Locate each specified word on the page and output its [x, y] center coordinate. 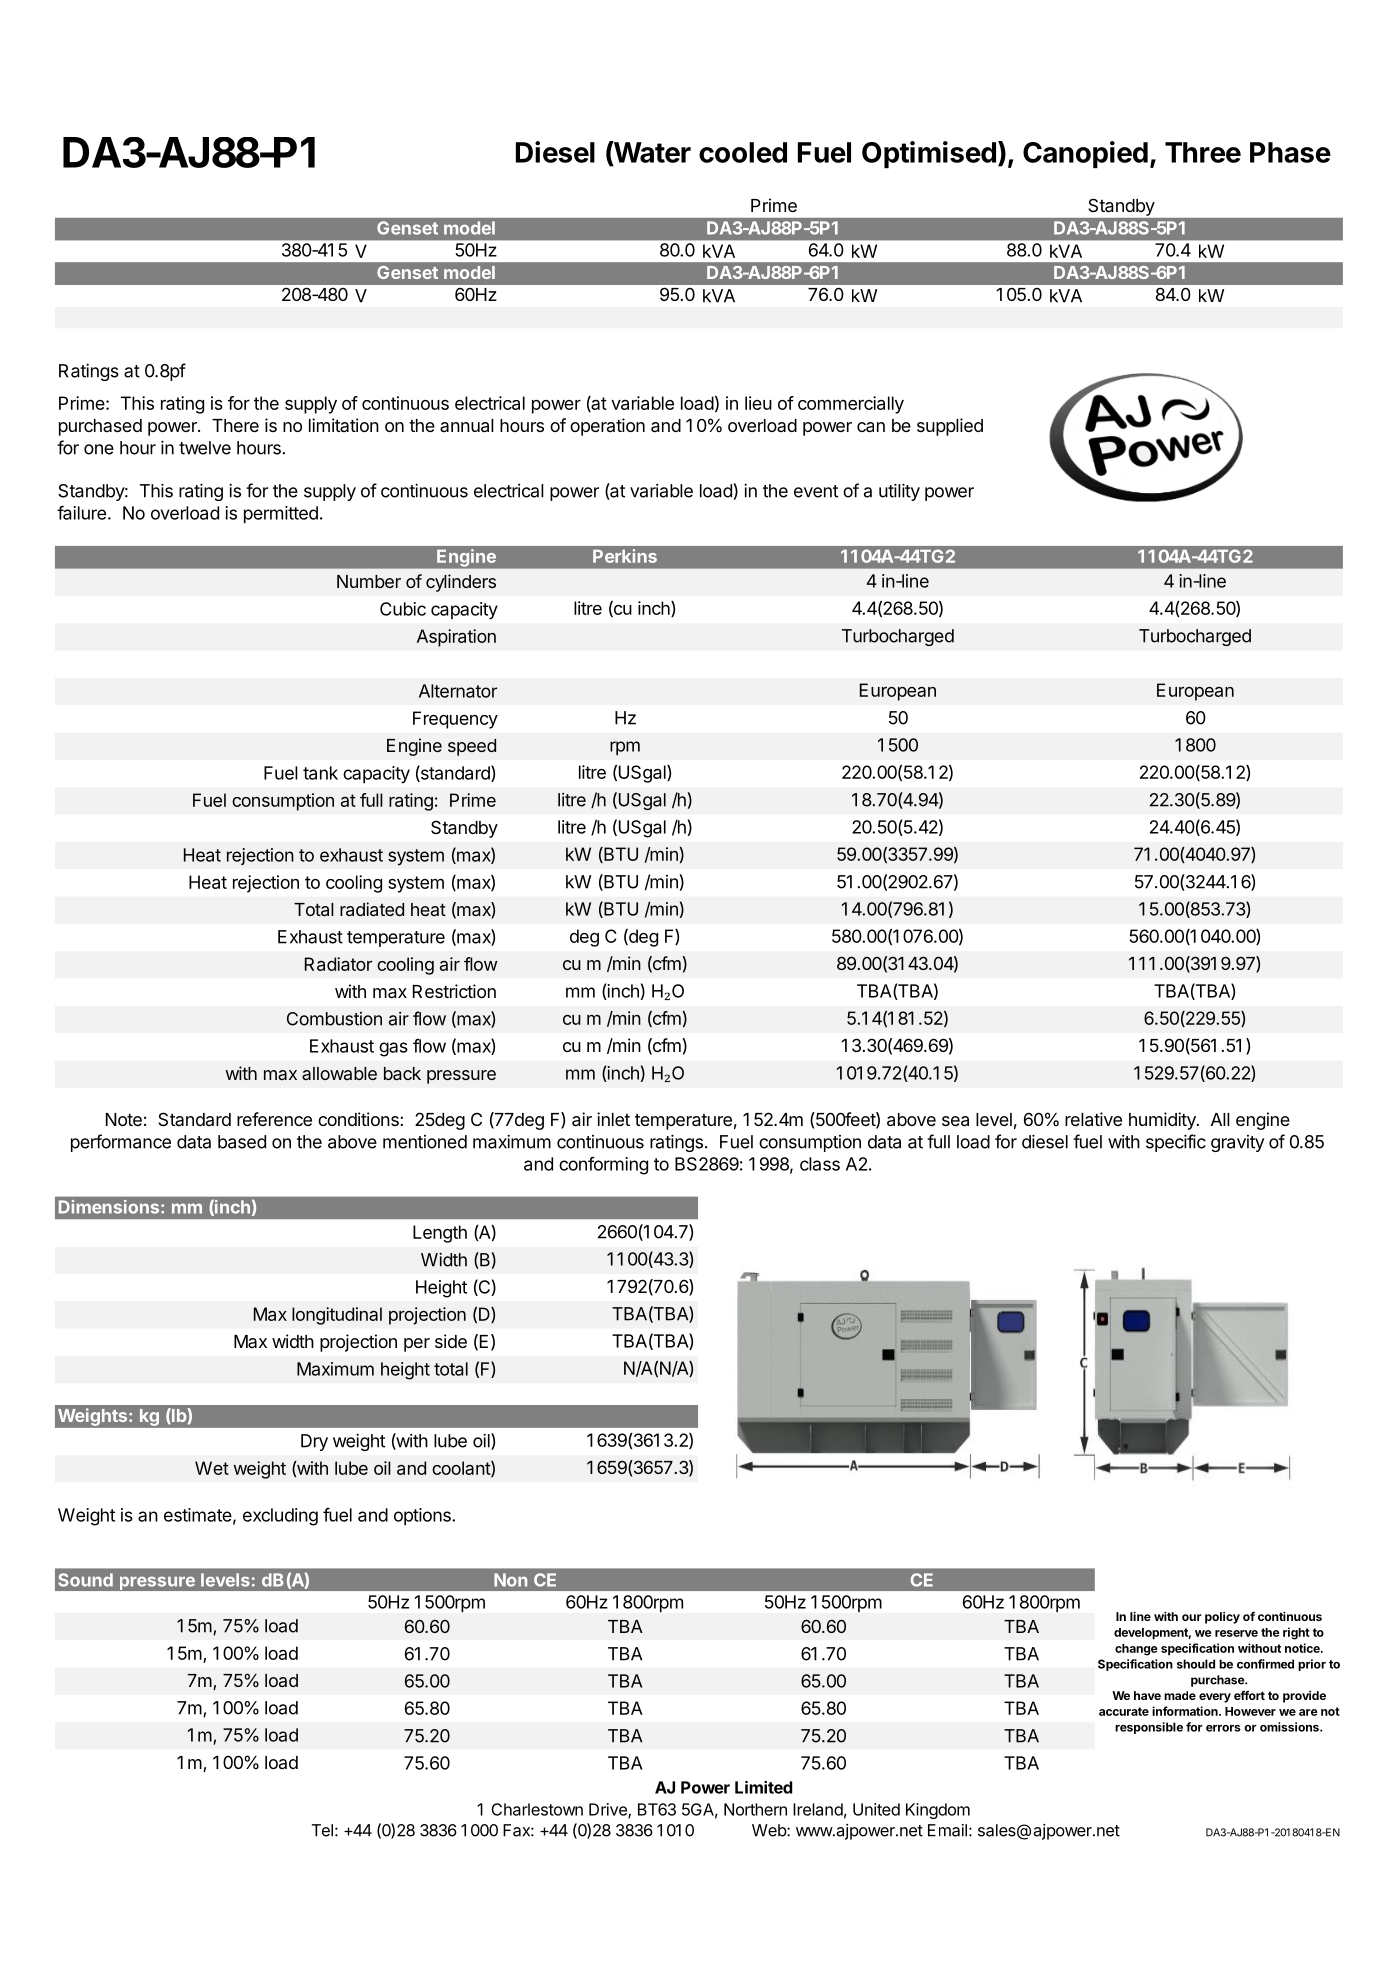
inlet [613, 1119]
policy [1222, 1618]
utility [899, 492]
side [451, 1341]
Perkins [625, 556]
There [235, 425]
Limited [763, 1787]
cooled [743, 152]
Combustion [334, 1019]
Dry [314, 1442]
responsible [1149, 1728]
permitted [281, 514]
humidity [1163, 1121]
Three [1203, 152]
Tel [322, 1830]
